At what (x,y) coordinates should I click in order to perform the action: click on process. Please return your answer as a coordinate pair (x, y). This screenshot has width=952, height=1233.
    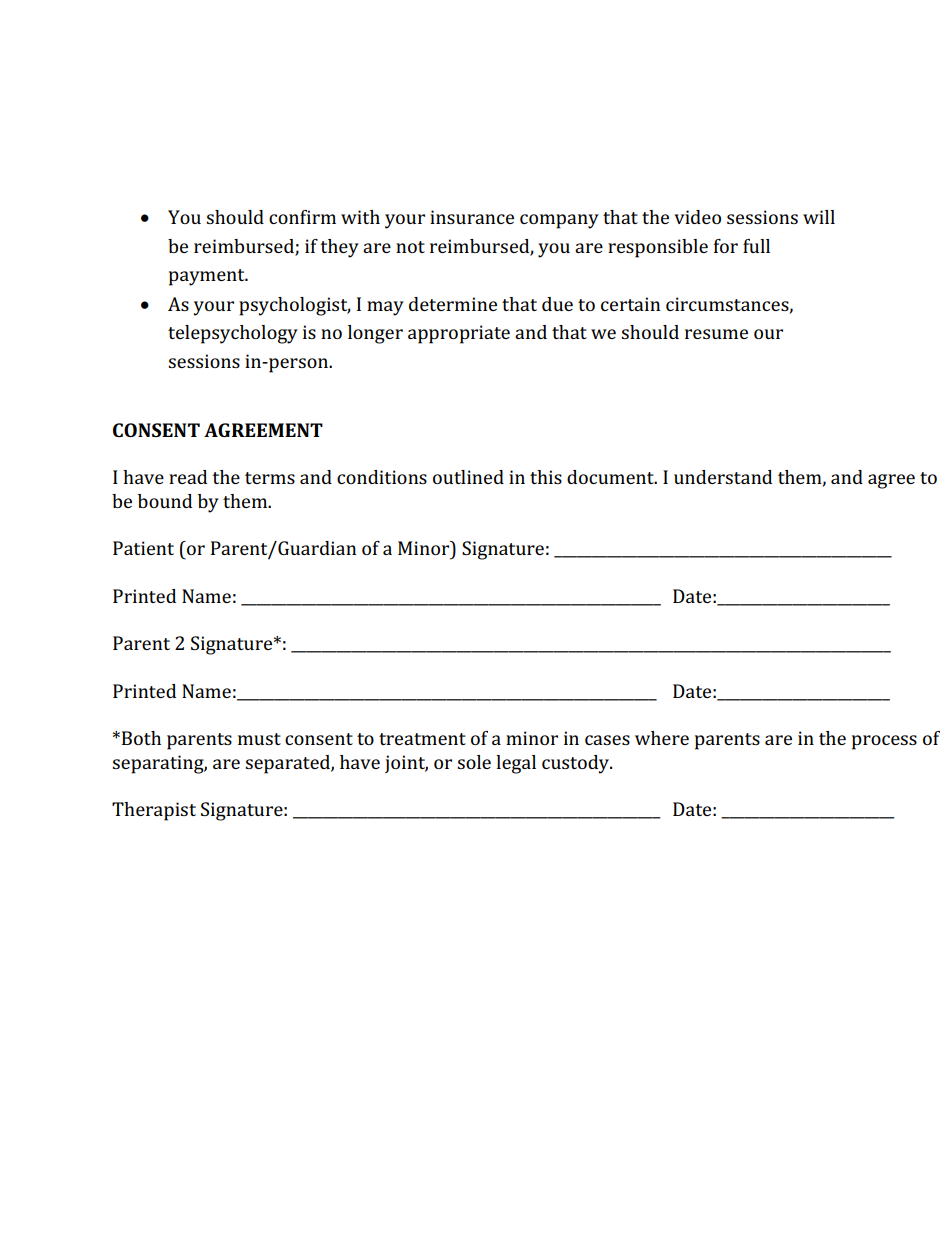
    Looking at the image, I should click on (884, 742).
